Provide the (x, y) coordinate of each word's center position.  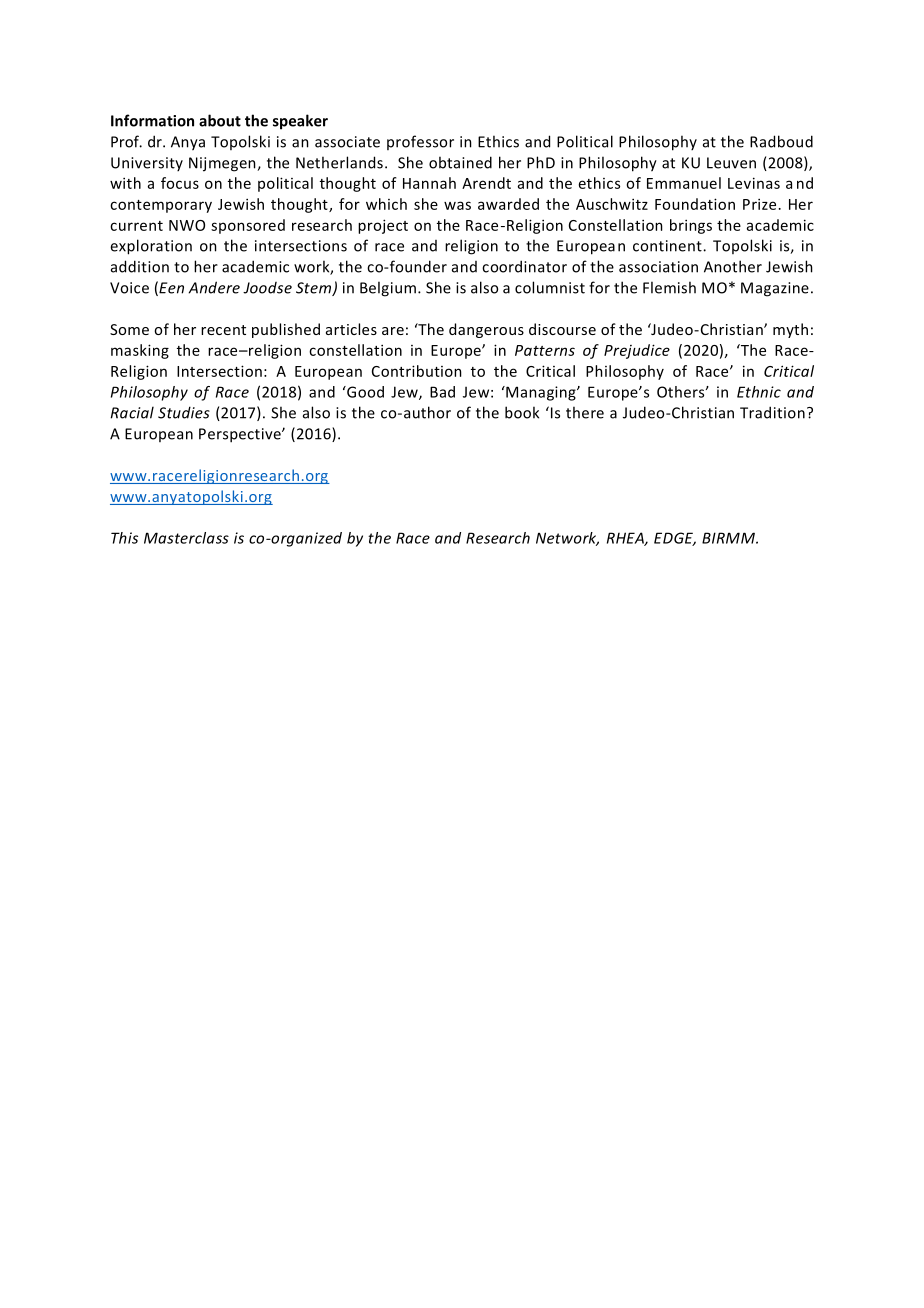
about (220, 120)
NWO (187, 225)
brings (691, 226)
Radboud (781, 141)
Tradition (772, 412)
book (522, 412)
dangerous (486, 330)
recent (223, 330)
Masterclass (186, 538)
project (383, 226)
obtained (460, 162)
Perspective (241, 435)
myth (790, 330)
